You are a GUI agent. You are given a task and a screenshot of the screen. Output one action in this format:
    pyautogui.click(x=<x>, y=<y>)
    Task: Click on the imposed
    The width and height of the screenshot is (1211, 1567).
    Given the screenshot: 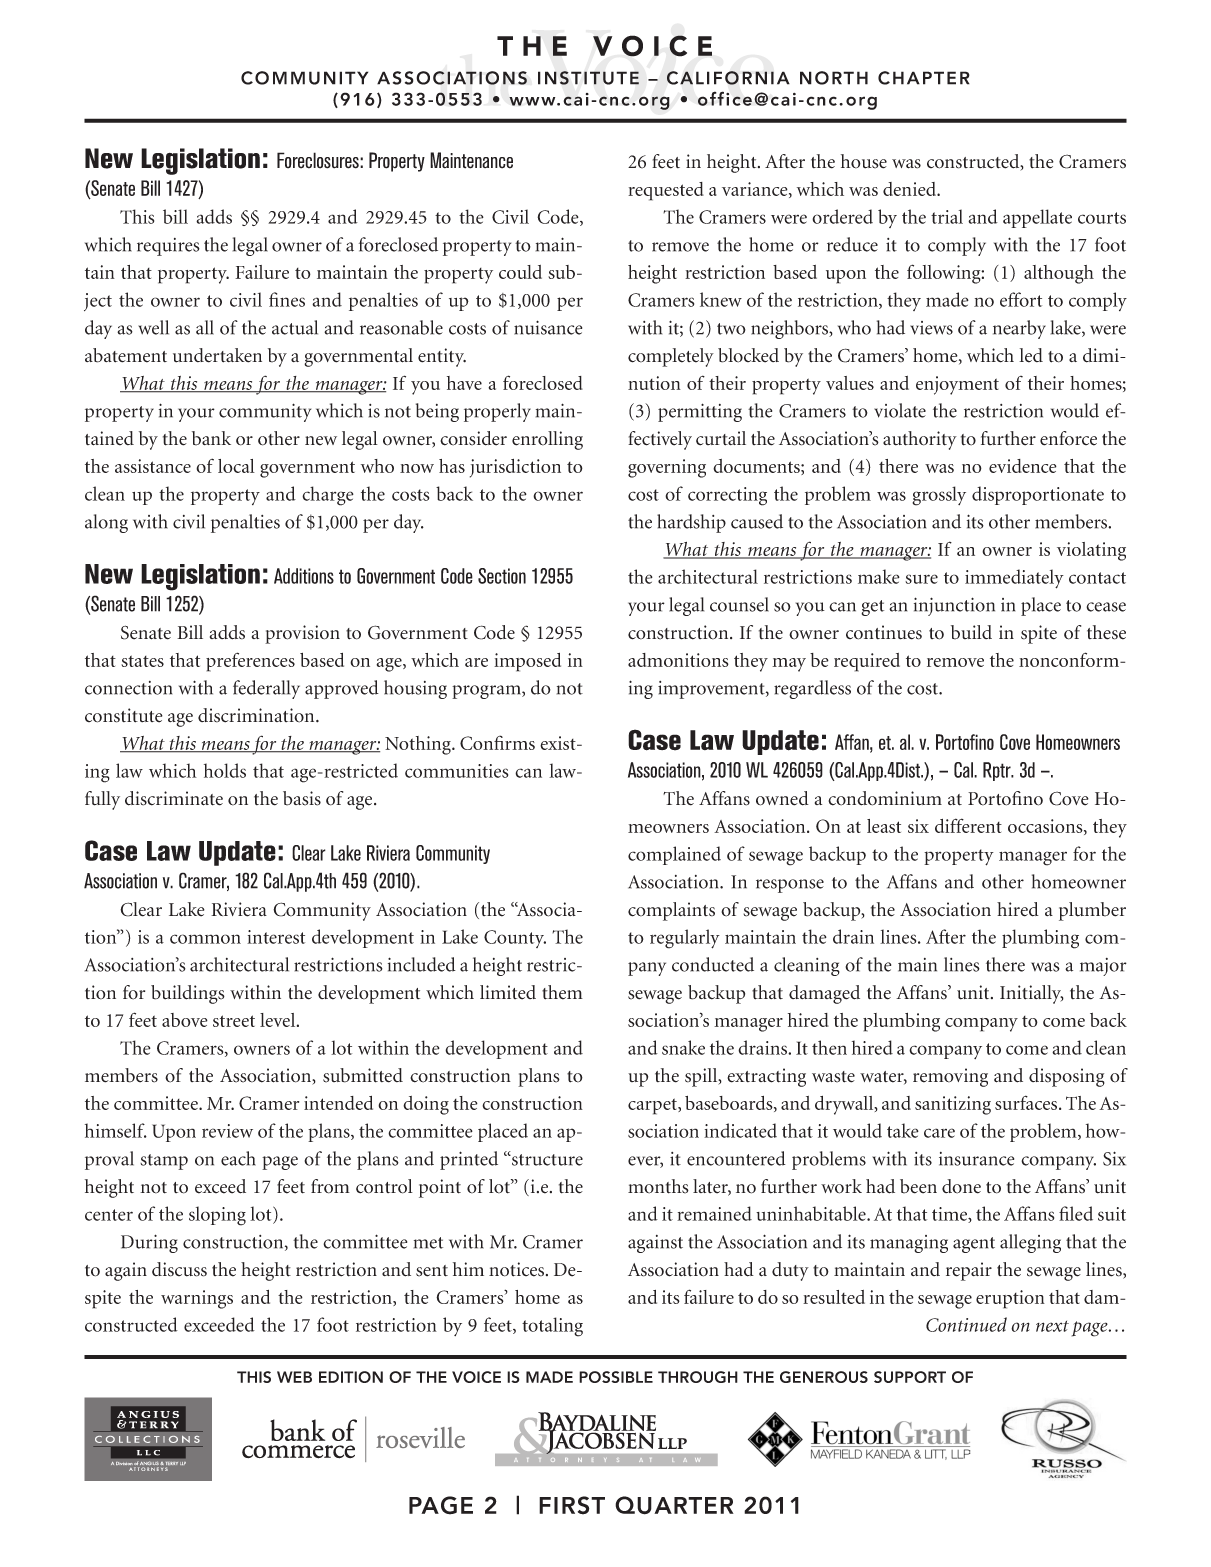 What is the action you would take?
    pyautogui.click(x=527, y=662)
